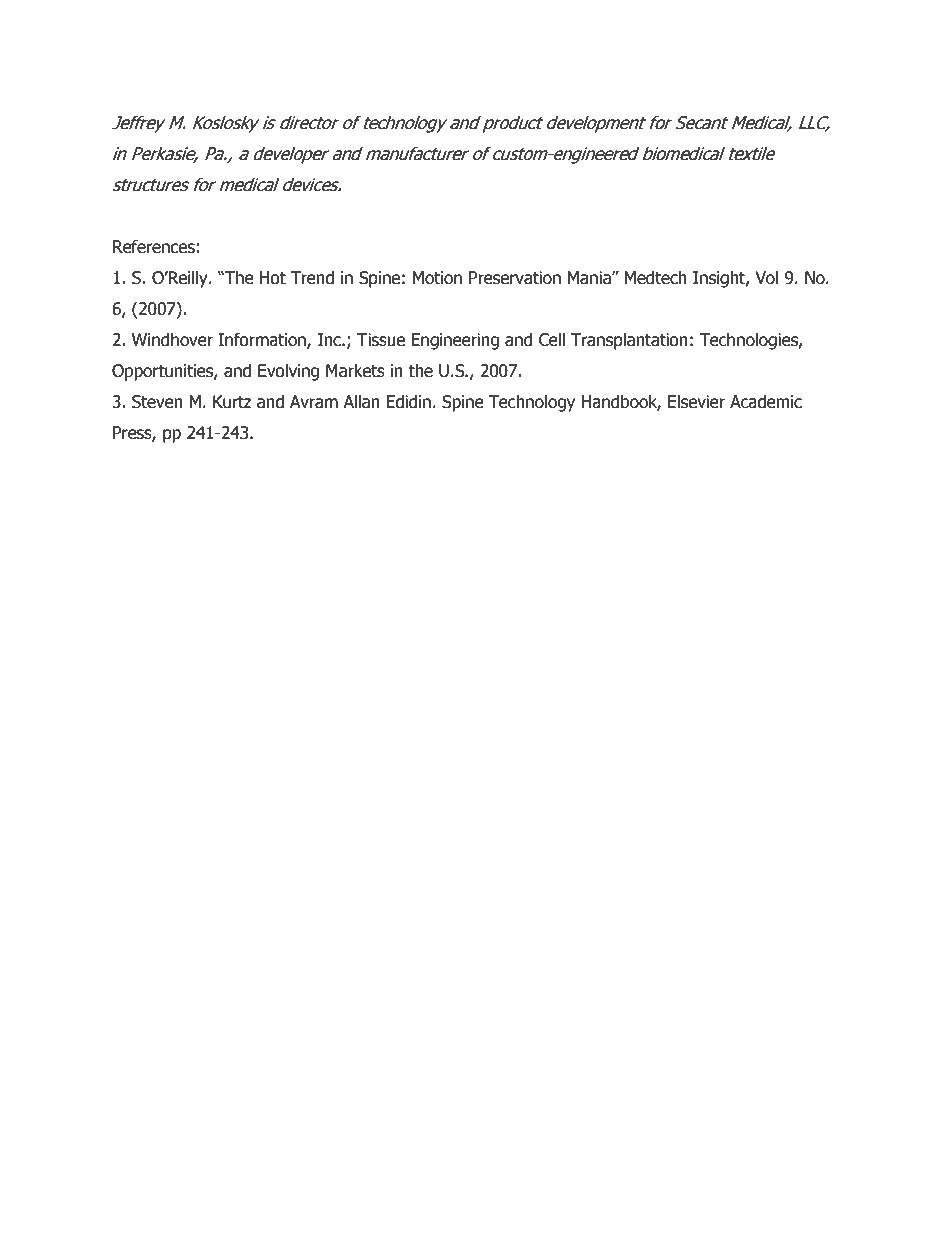 Image resolution: width=952 pixels, height=1233 pixels. I want to click on Kurtz, so click(232, 402).
